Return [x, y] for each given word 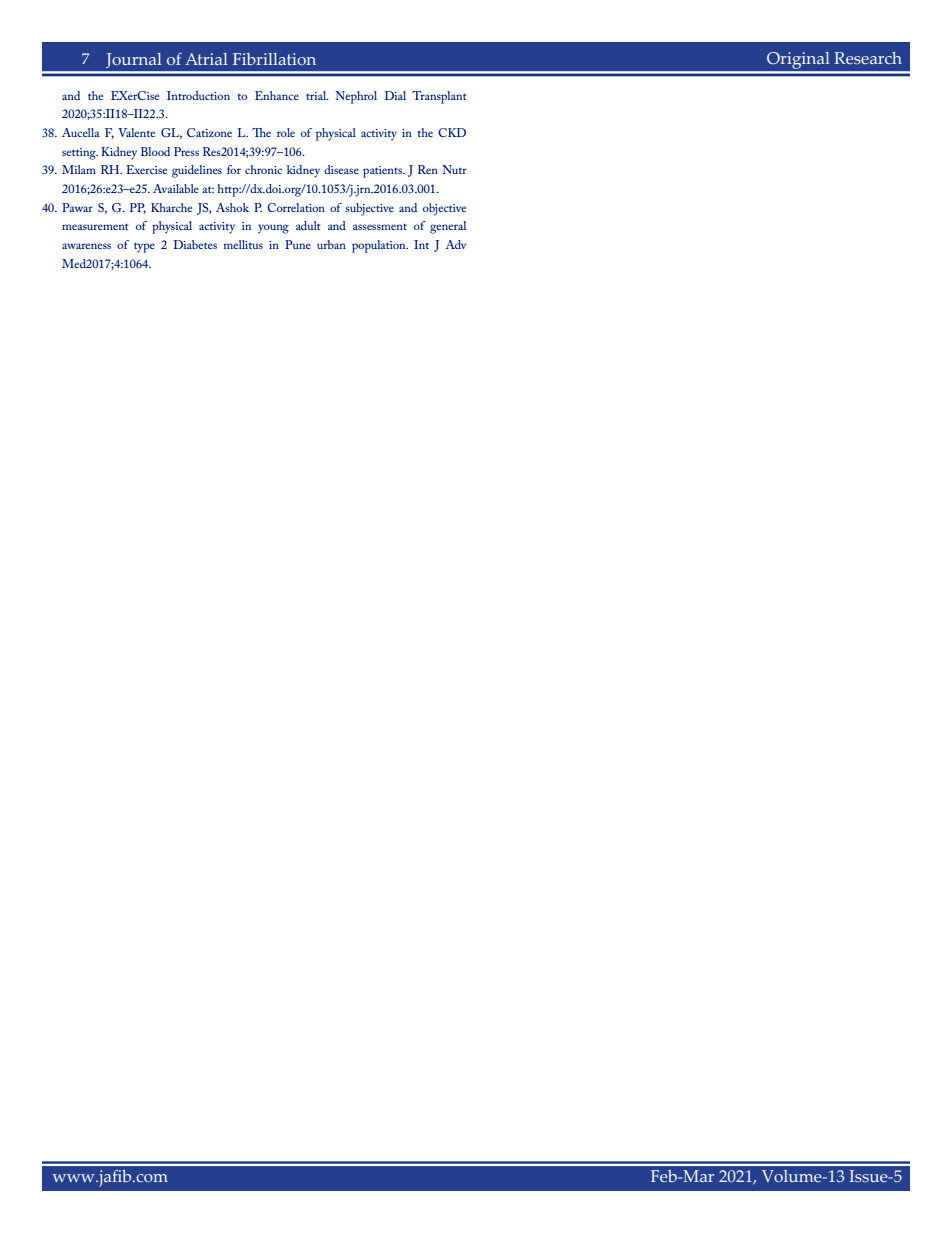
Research [868, 58]
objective [444, 209]
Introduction [198, 95]
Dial [395, 95]
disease [341, 169]
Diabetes [195, 244]
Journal [134, 63]
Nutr [454, 169]
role [286, 132]
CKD [452, 132]
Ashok [232, 207]
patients [384, 172]
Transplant [439, 97]
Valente [136, 132]
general [448, 227]
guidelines [197, 171]
